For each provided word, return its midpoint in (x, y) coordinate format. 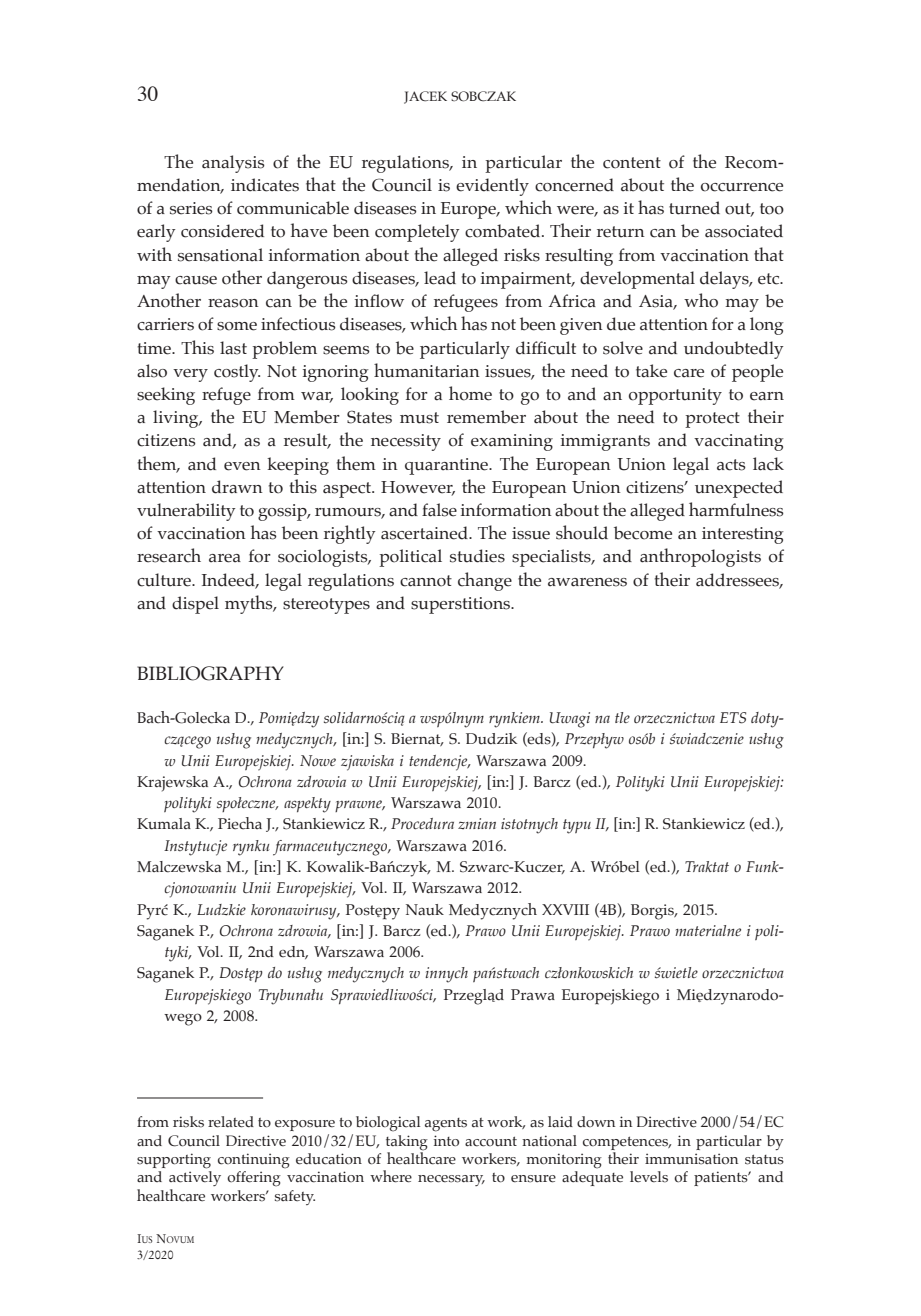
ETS (733, 718)
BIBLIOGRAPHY (210, 673)
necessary (451, 1180)
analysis (233, 164)
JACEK (425, 97)
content (632, 163)
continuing (254, 1161)
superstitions (461, 605)
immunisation (691, 1159)
